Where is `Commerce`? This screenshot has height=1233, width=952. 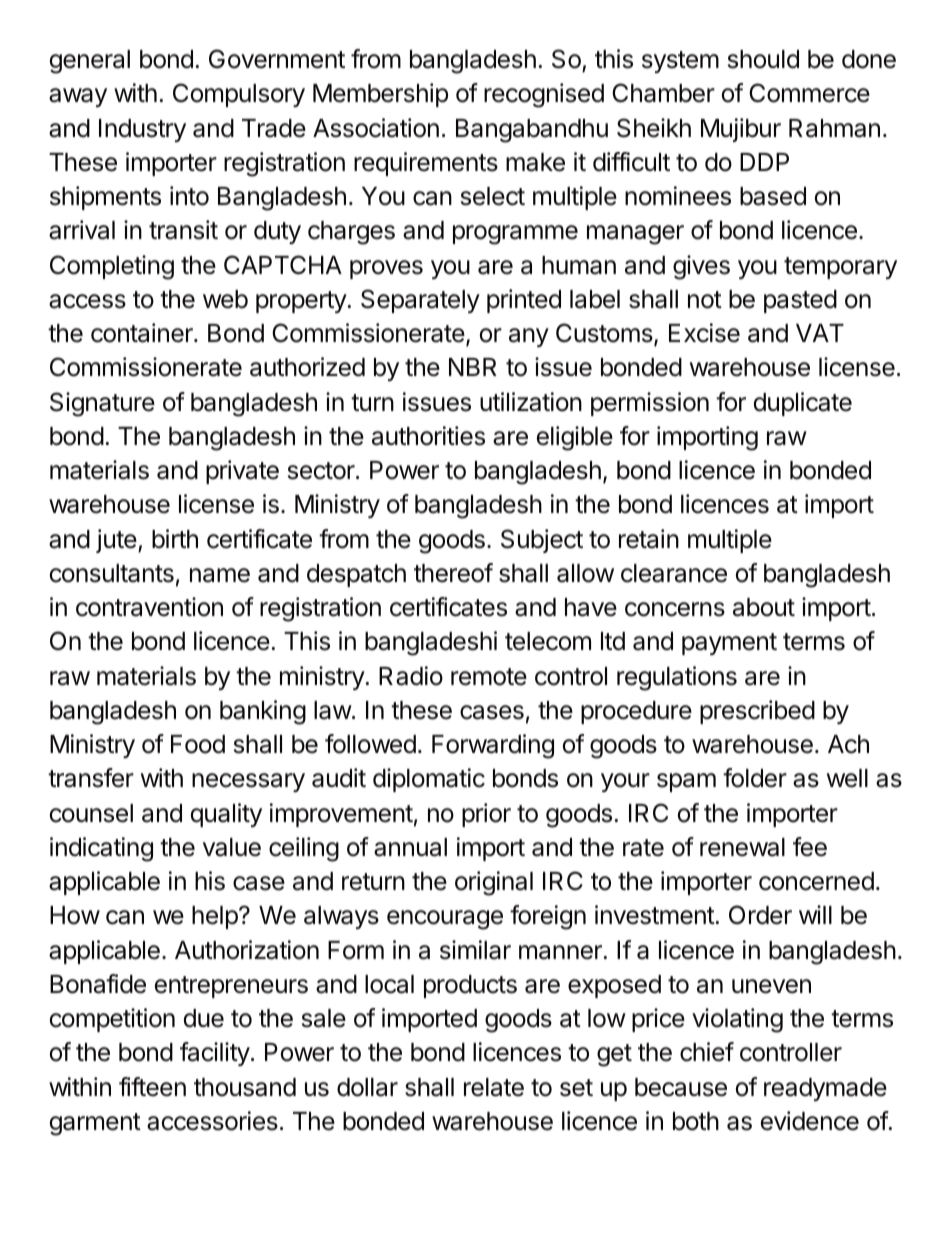
Commerce is located at coordinates (809, 93).
